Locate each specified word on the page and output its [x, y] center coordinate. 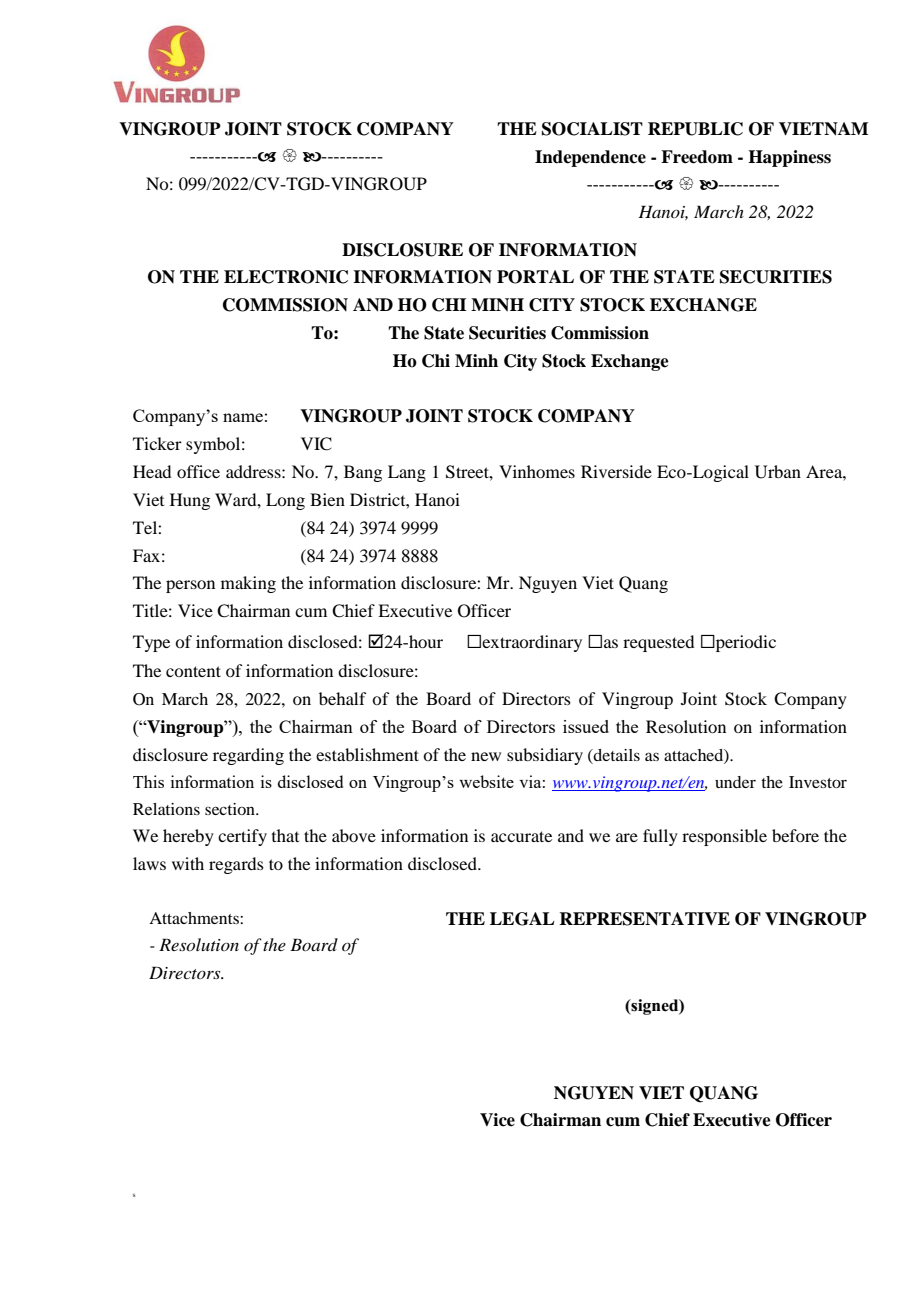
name [243, 417]
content [193, 671]
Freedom [697, 157]
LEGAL [522, 919]
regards [236, 865]
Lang [407, 473]
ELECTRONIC [286, 277]
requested [658, 643]
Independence [590, 158]
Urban [778, 472]
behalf [342, 698]
